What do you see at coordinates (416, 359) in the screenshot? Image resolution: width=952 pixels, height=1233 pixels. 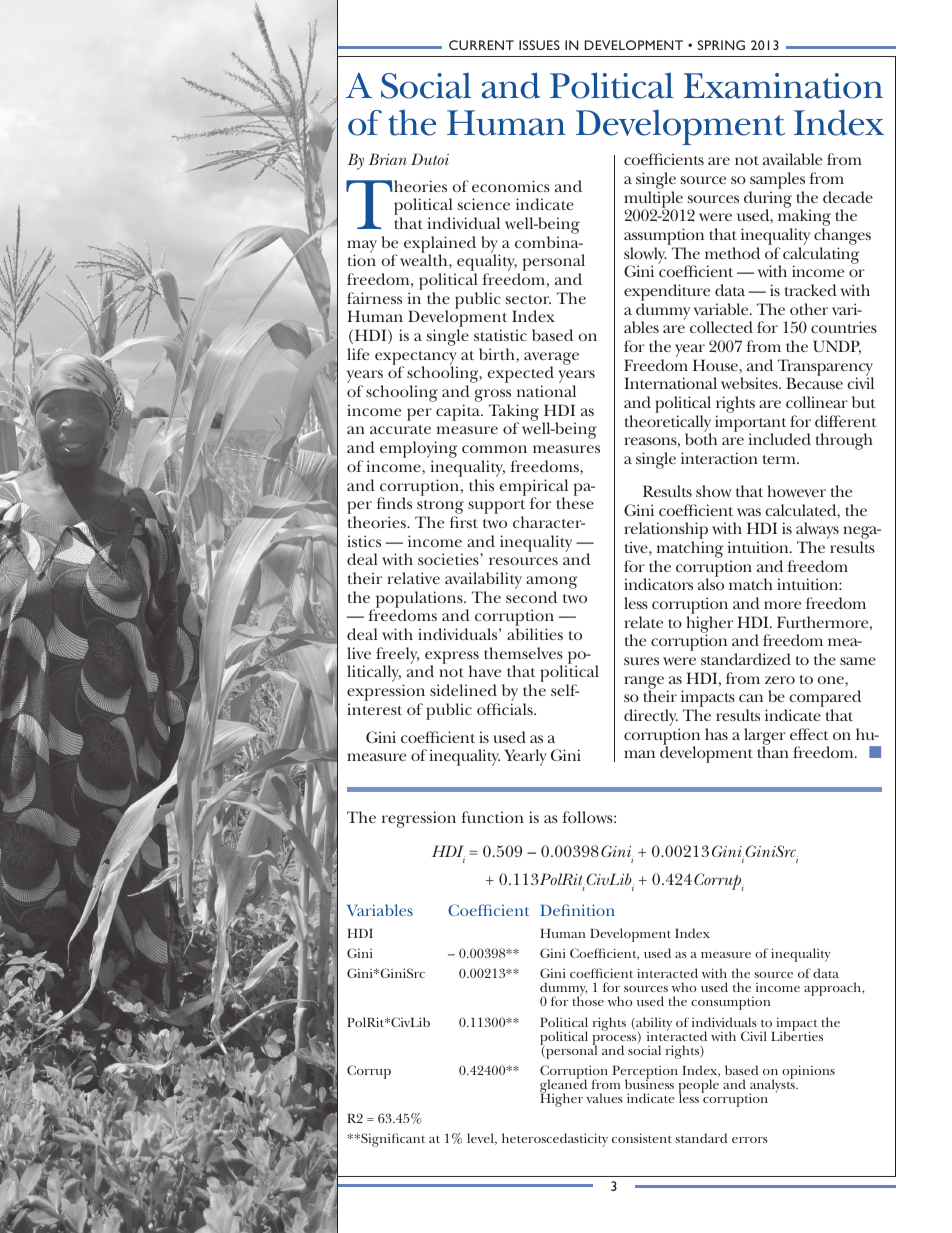 I see `expectancy` at bounding box center [416, 359].
